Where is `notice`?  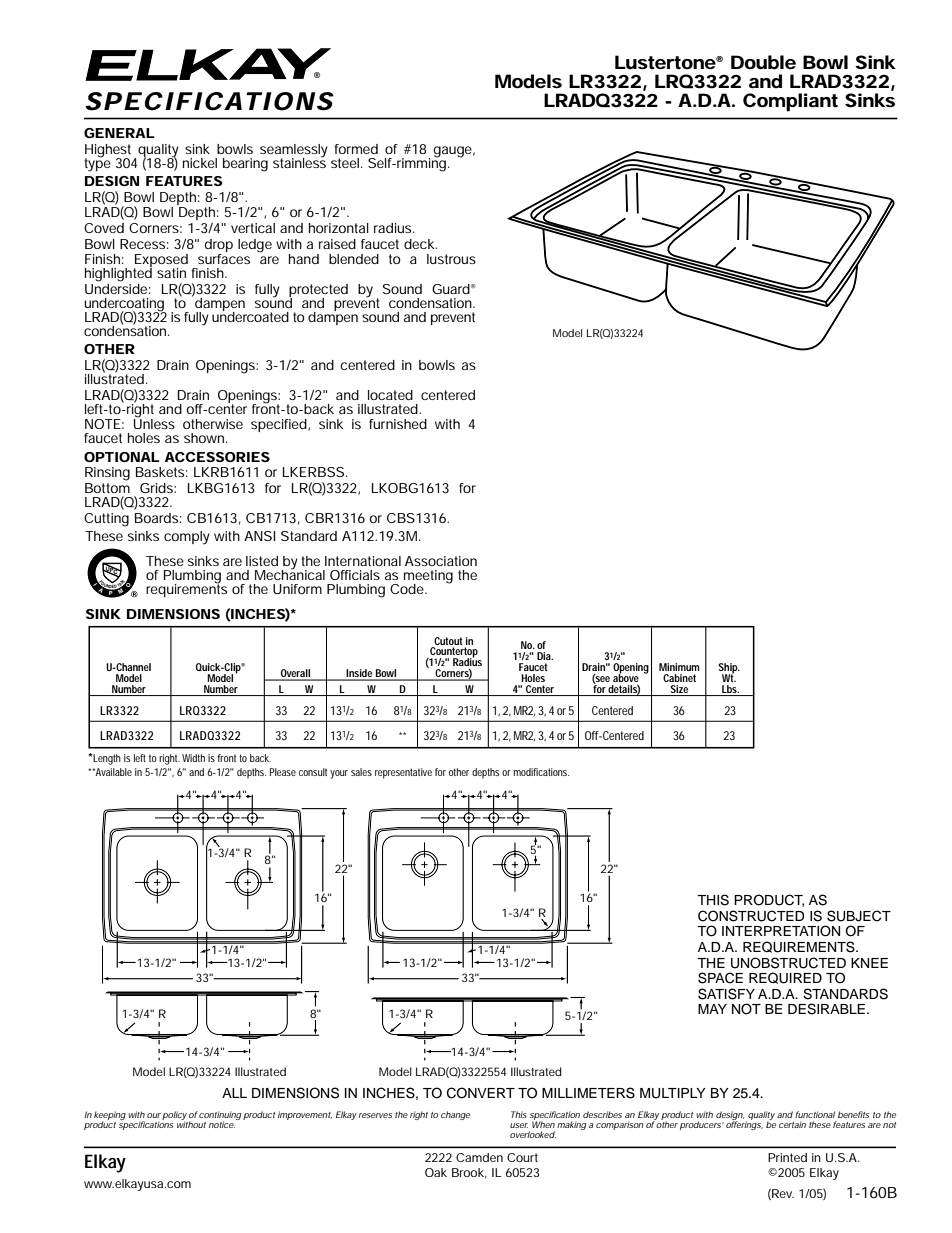
notice is located at coordinates (222, 1124).
